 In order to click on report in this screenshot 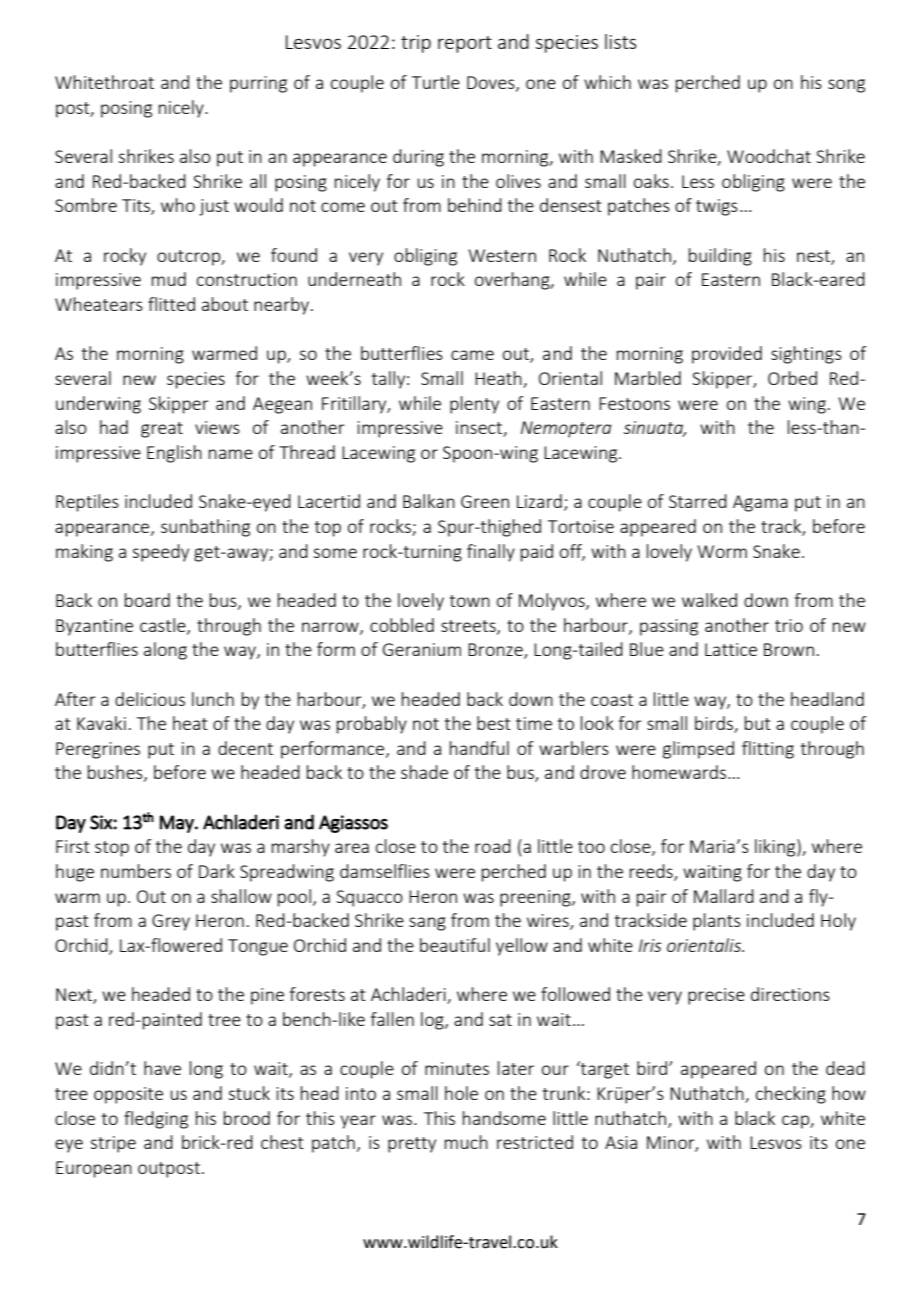, I will do `click(465, 44)`.
